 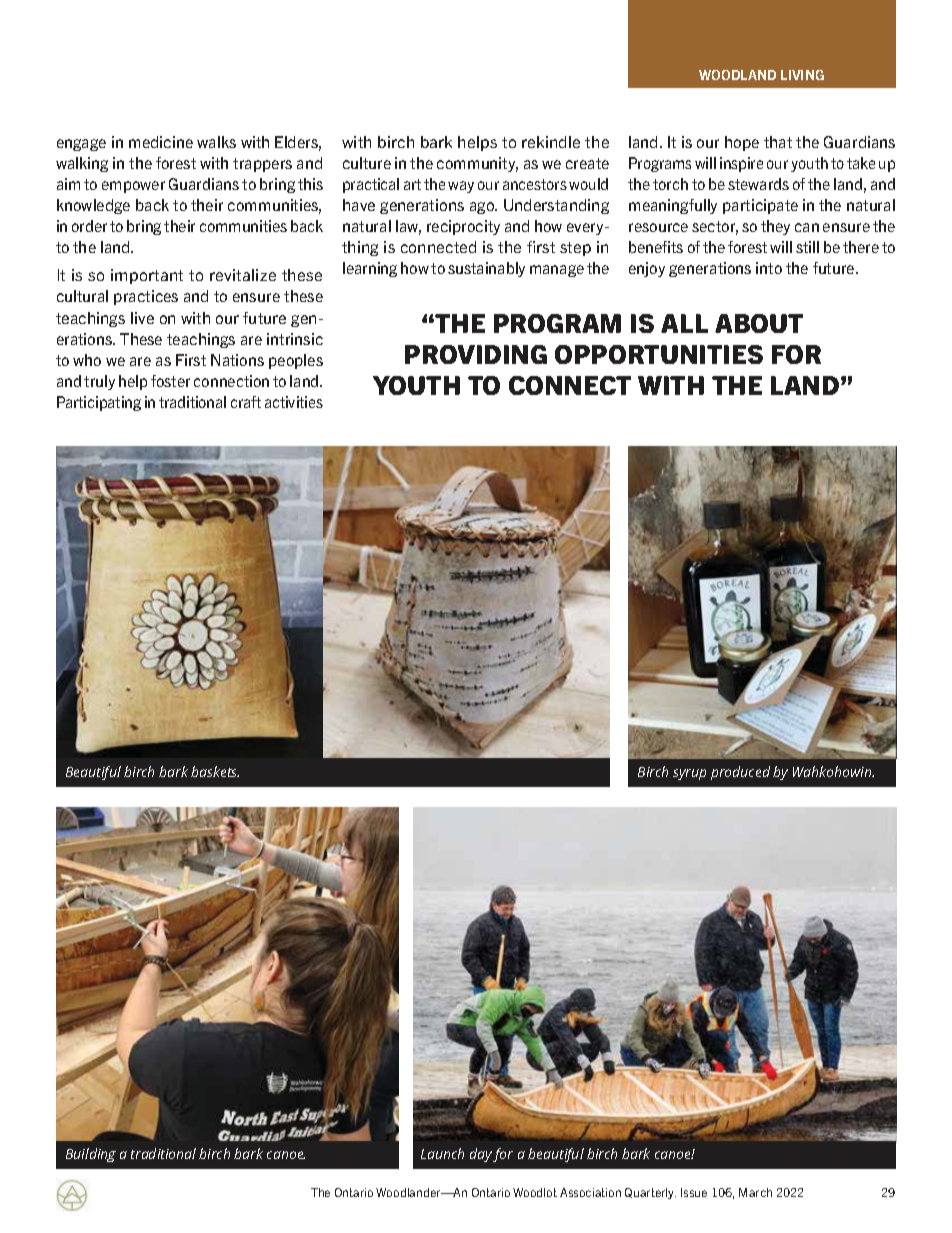 I want to click on OPPORTUNITIES, so click(x=659, y=354).
